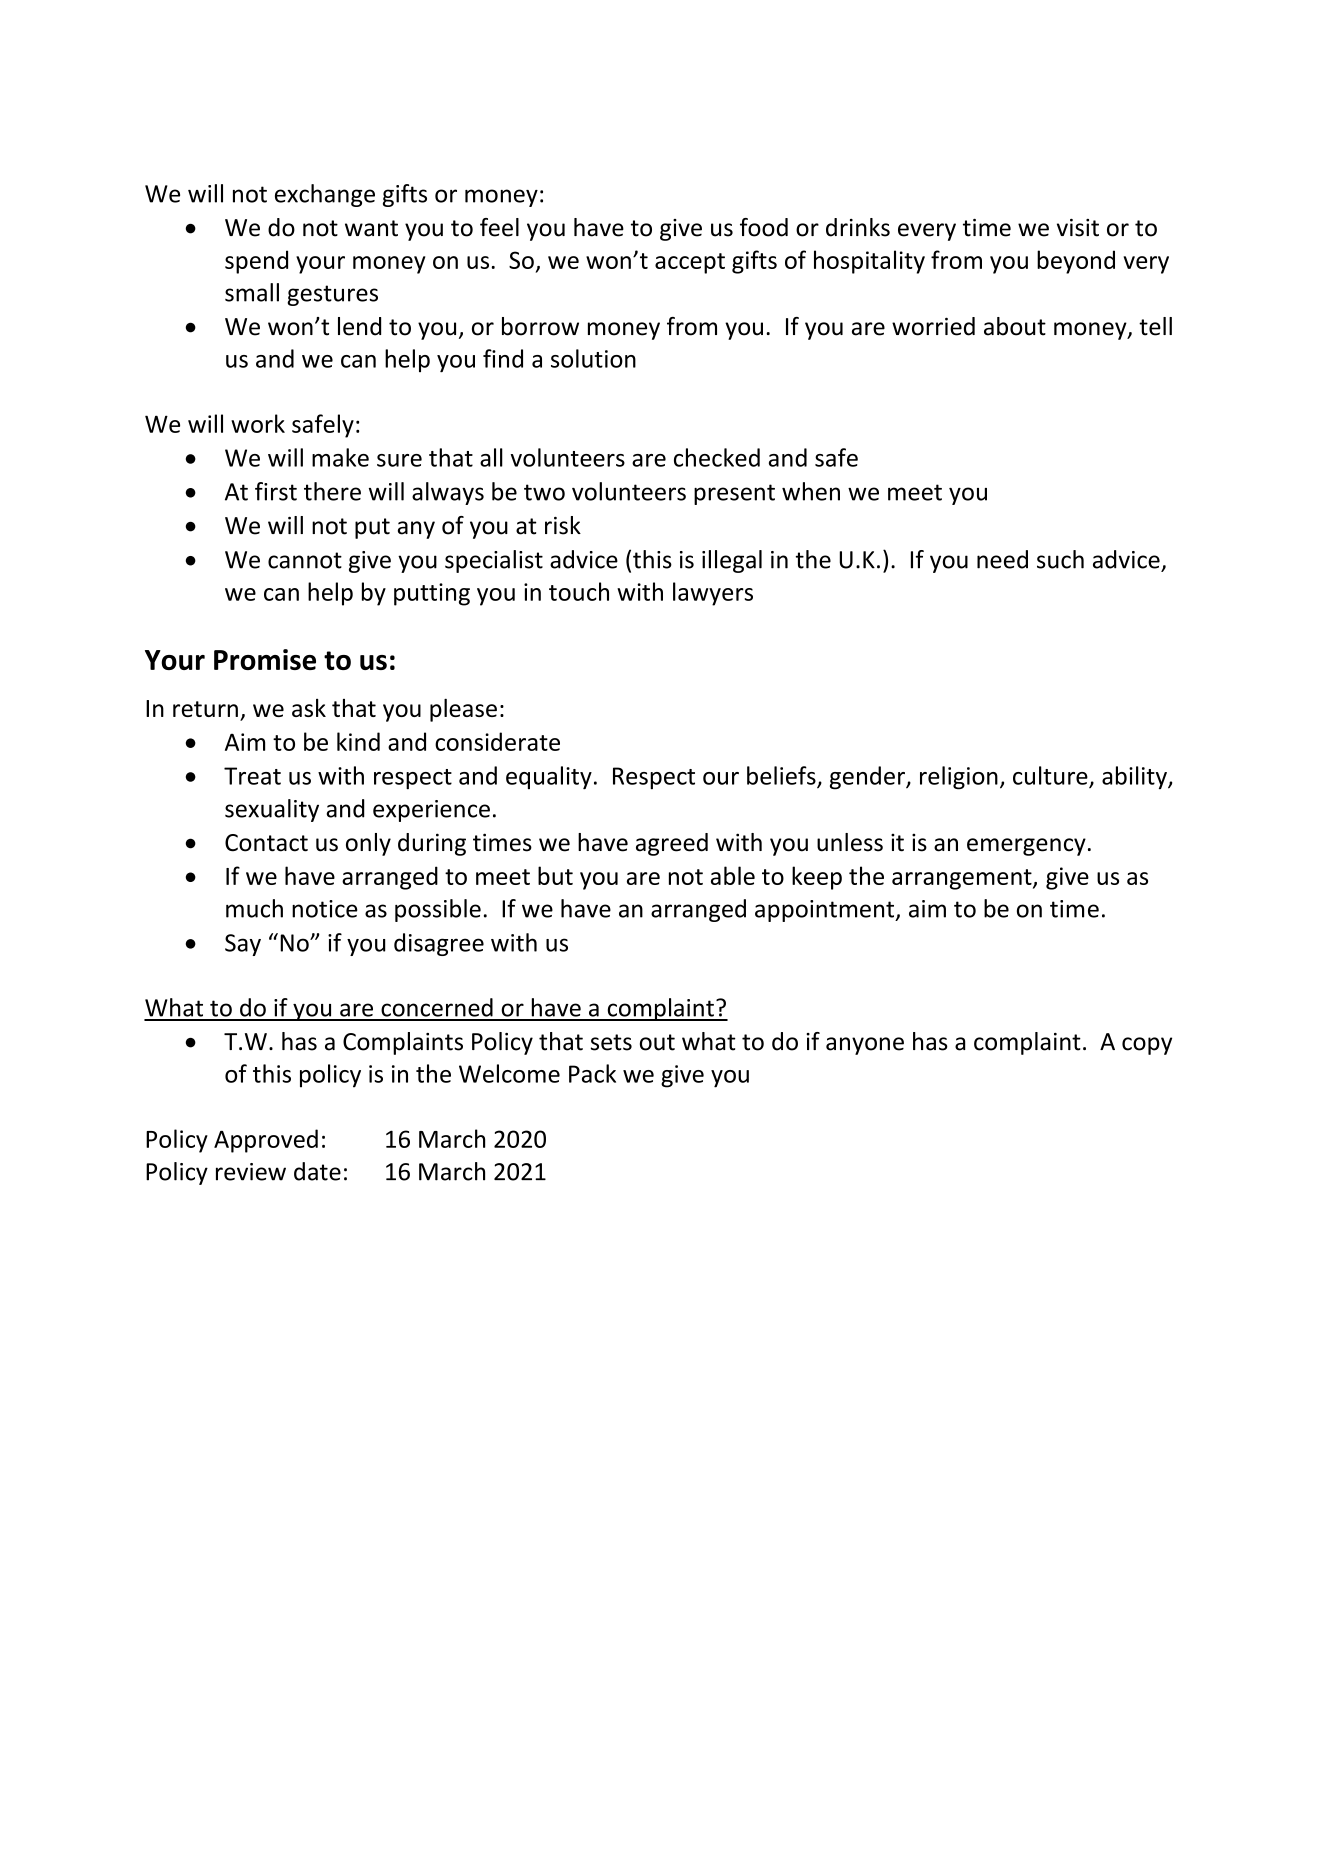 The image size is (1319, 1867). What do you see at coordinates (1078, 228) in the document?
I see `visit` at bounding box center [1078, 228].
